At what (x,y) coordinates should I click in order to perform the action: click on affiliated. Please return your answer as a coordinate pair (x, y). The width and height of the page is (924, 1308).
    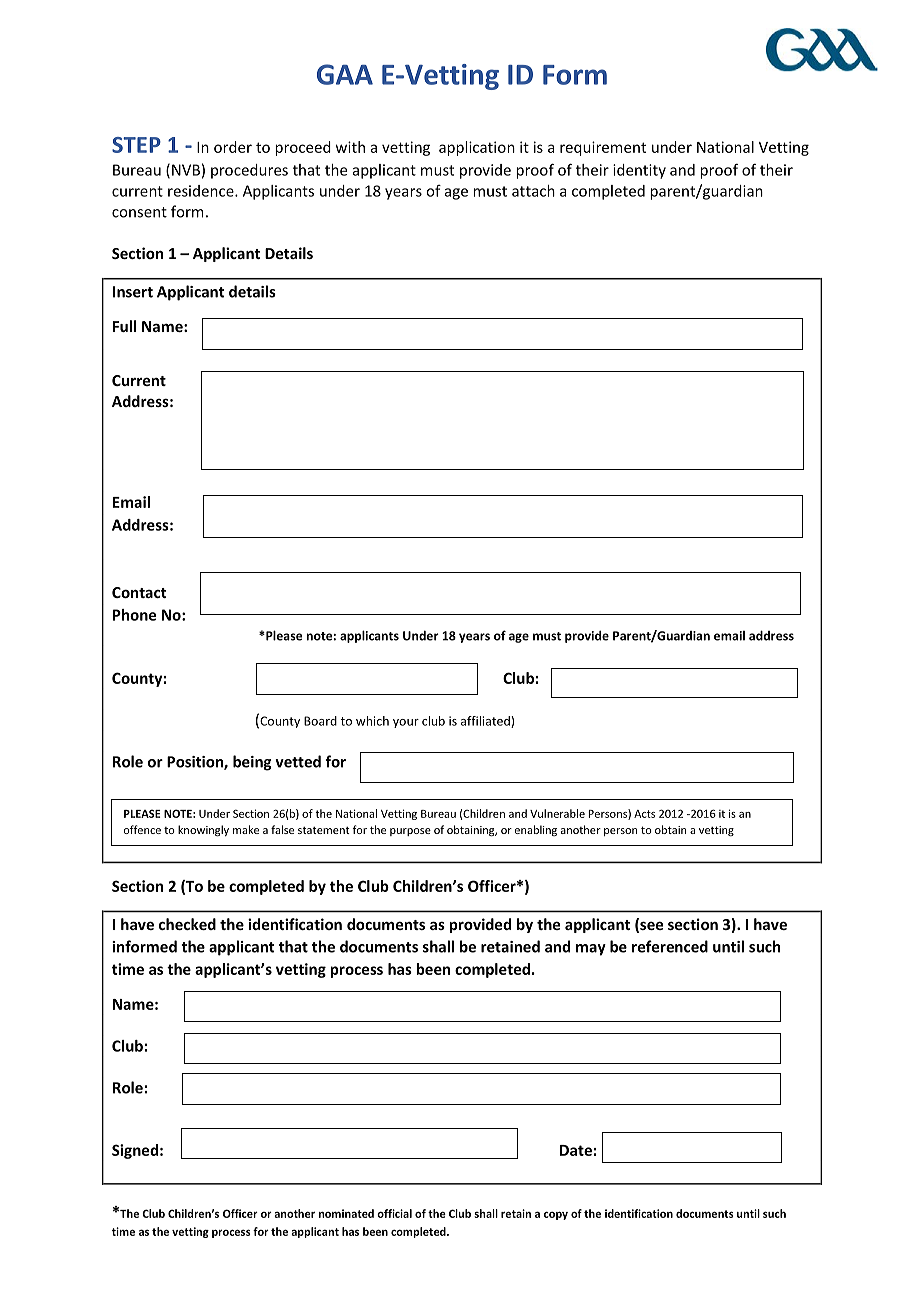
    Looking at the image, I should click on (486, 722).
